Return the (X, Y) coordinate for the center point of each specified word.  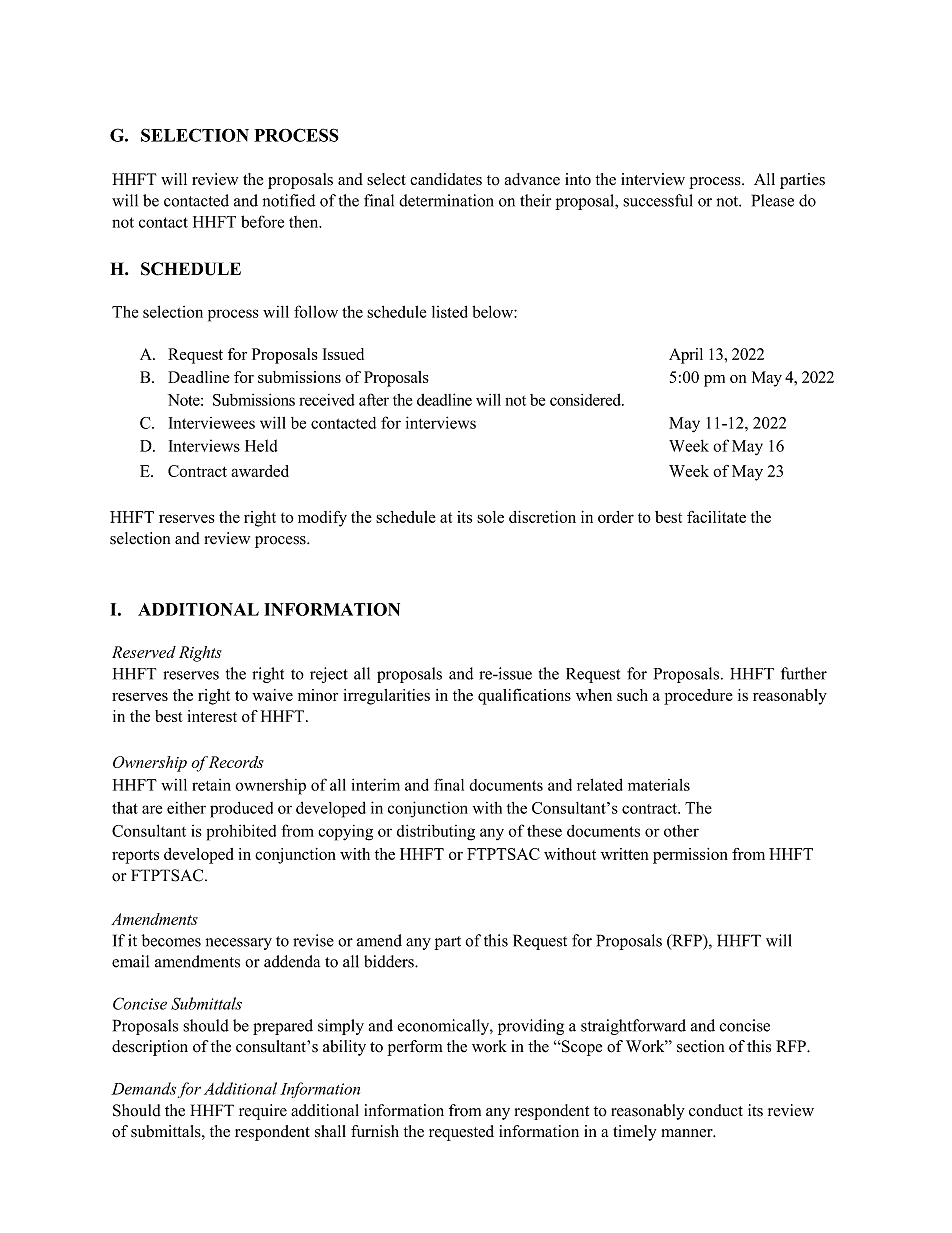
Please (773, 200)
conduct (716, 1110)
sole (490, 517)
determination (446, 200)
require (263, 1112)
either (186, 808)
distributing (436, 832)
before (262, 221)
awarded (260, 471)
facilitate (716, 517)
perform (415, 1048)
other (681, 831)
